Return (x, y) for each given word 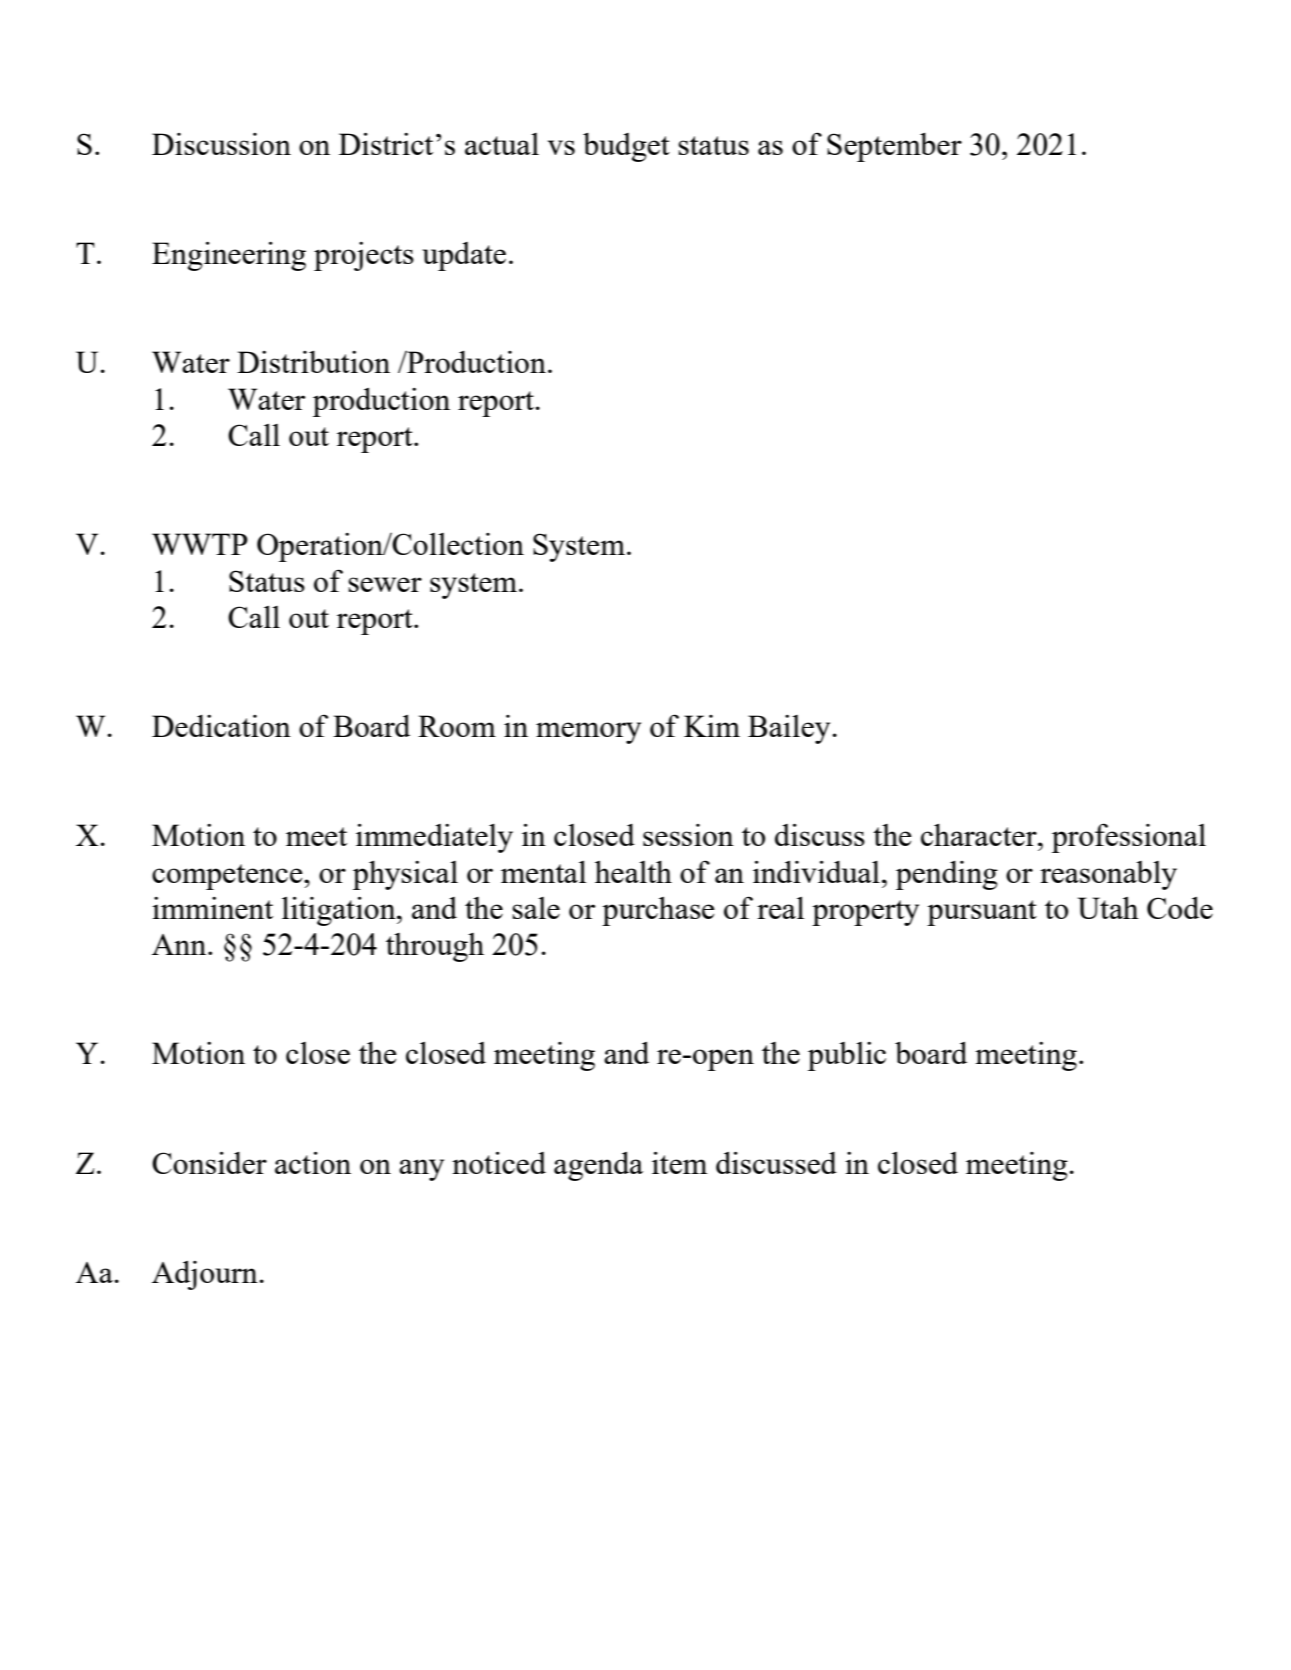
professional (1129, 838)
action (313, 1163)
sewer (385, 584)
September (894, 147)
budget (626, 147)
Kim (712, 726)
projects (364, 256)
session (688, 835)
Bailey (789, 729)
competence (228, 877)
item (679, 1163)
